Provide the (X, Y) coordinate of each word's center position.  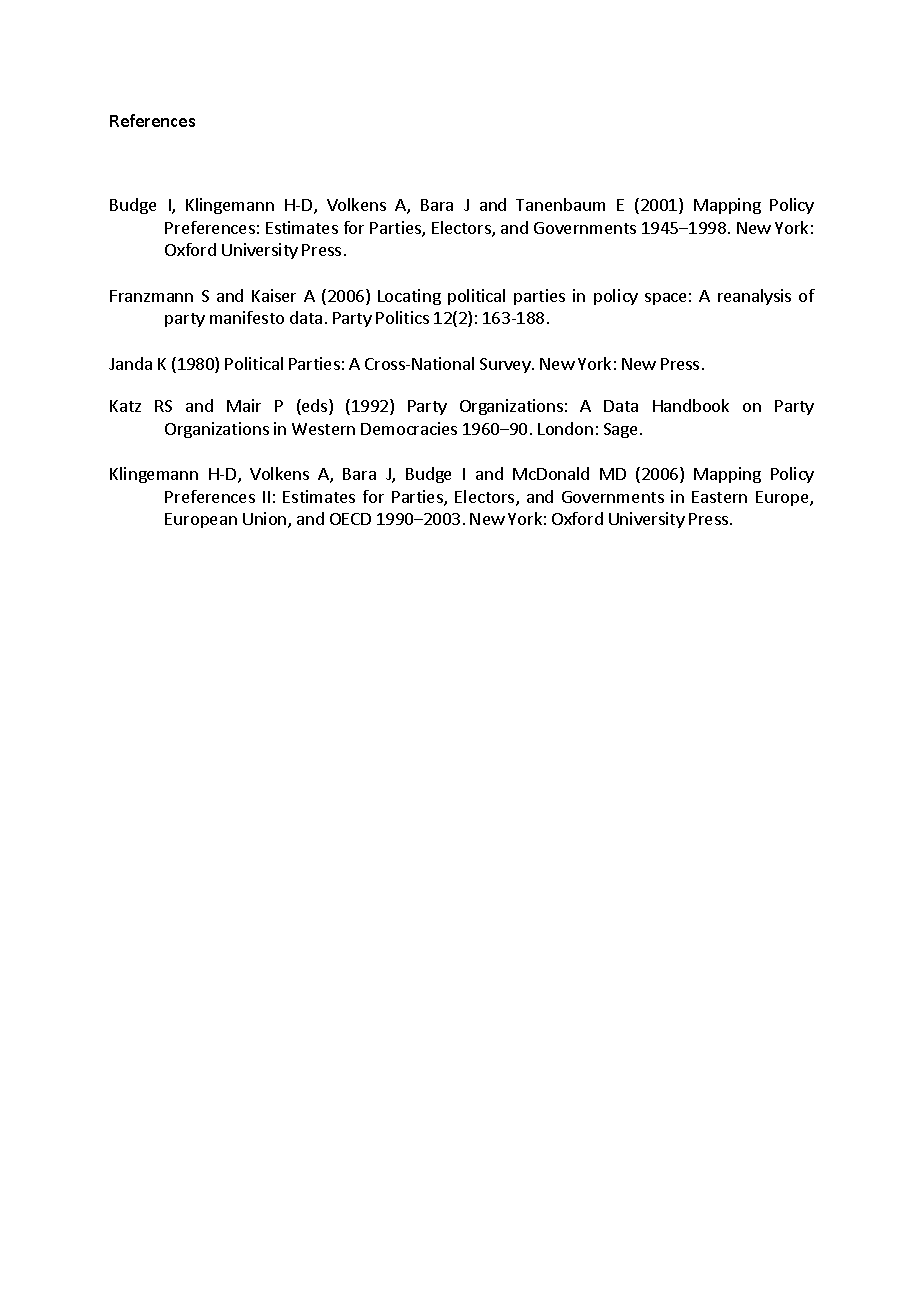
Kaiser (274, 295)
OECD (350, 519)
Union (266, 520)
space (665, 299)
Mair (244, 405)
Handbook (691, 405)
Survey (506, 365)
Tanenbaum (560, 204)
